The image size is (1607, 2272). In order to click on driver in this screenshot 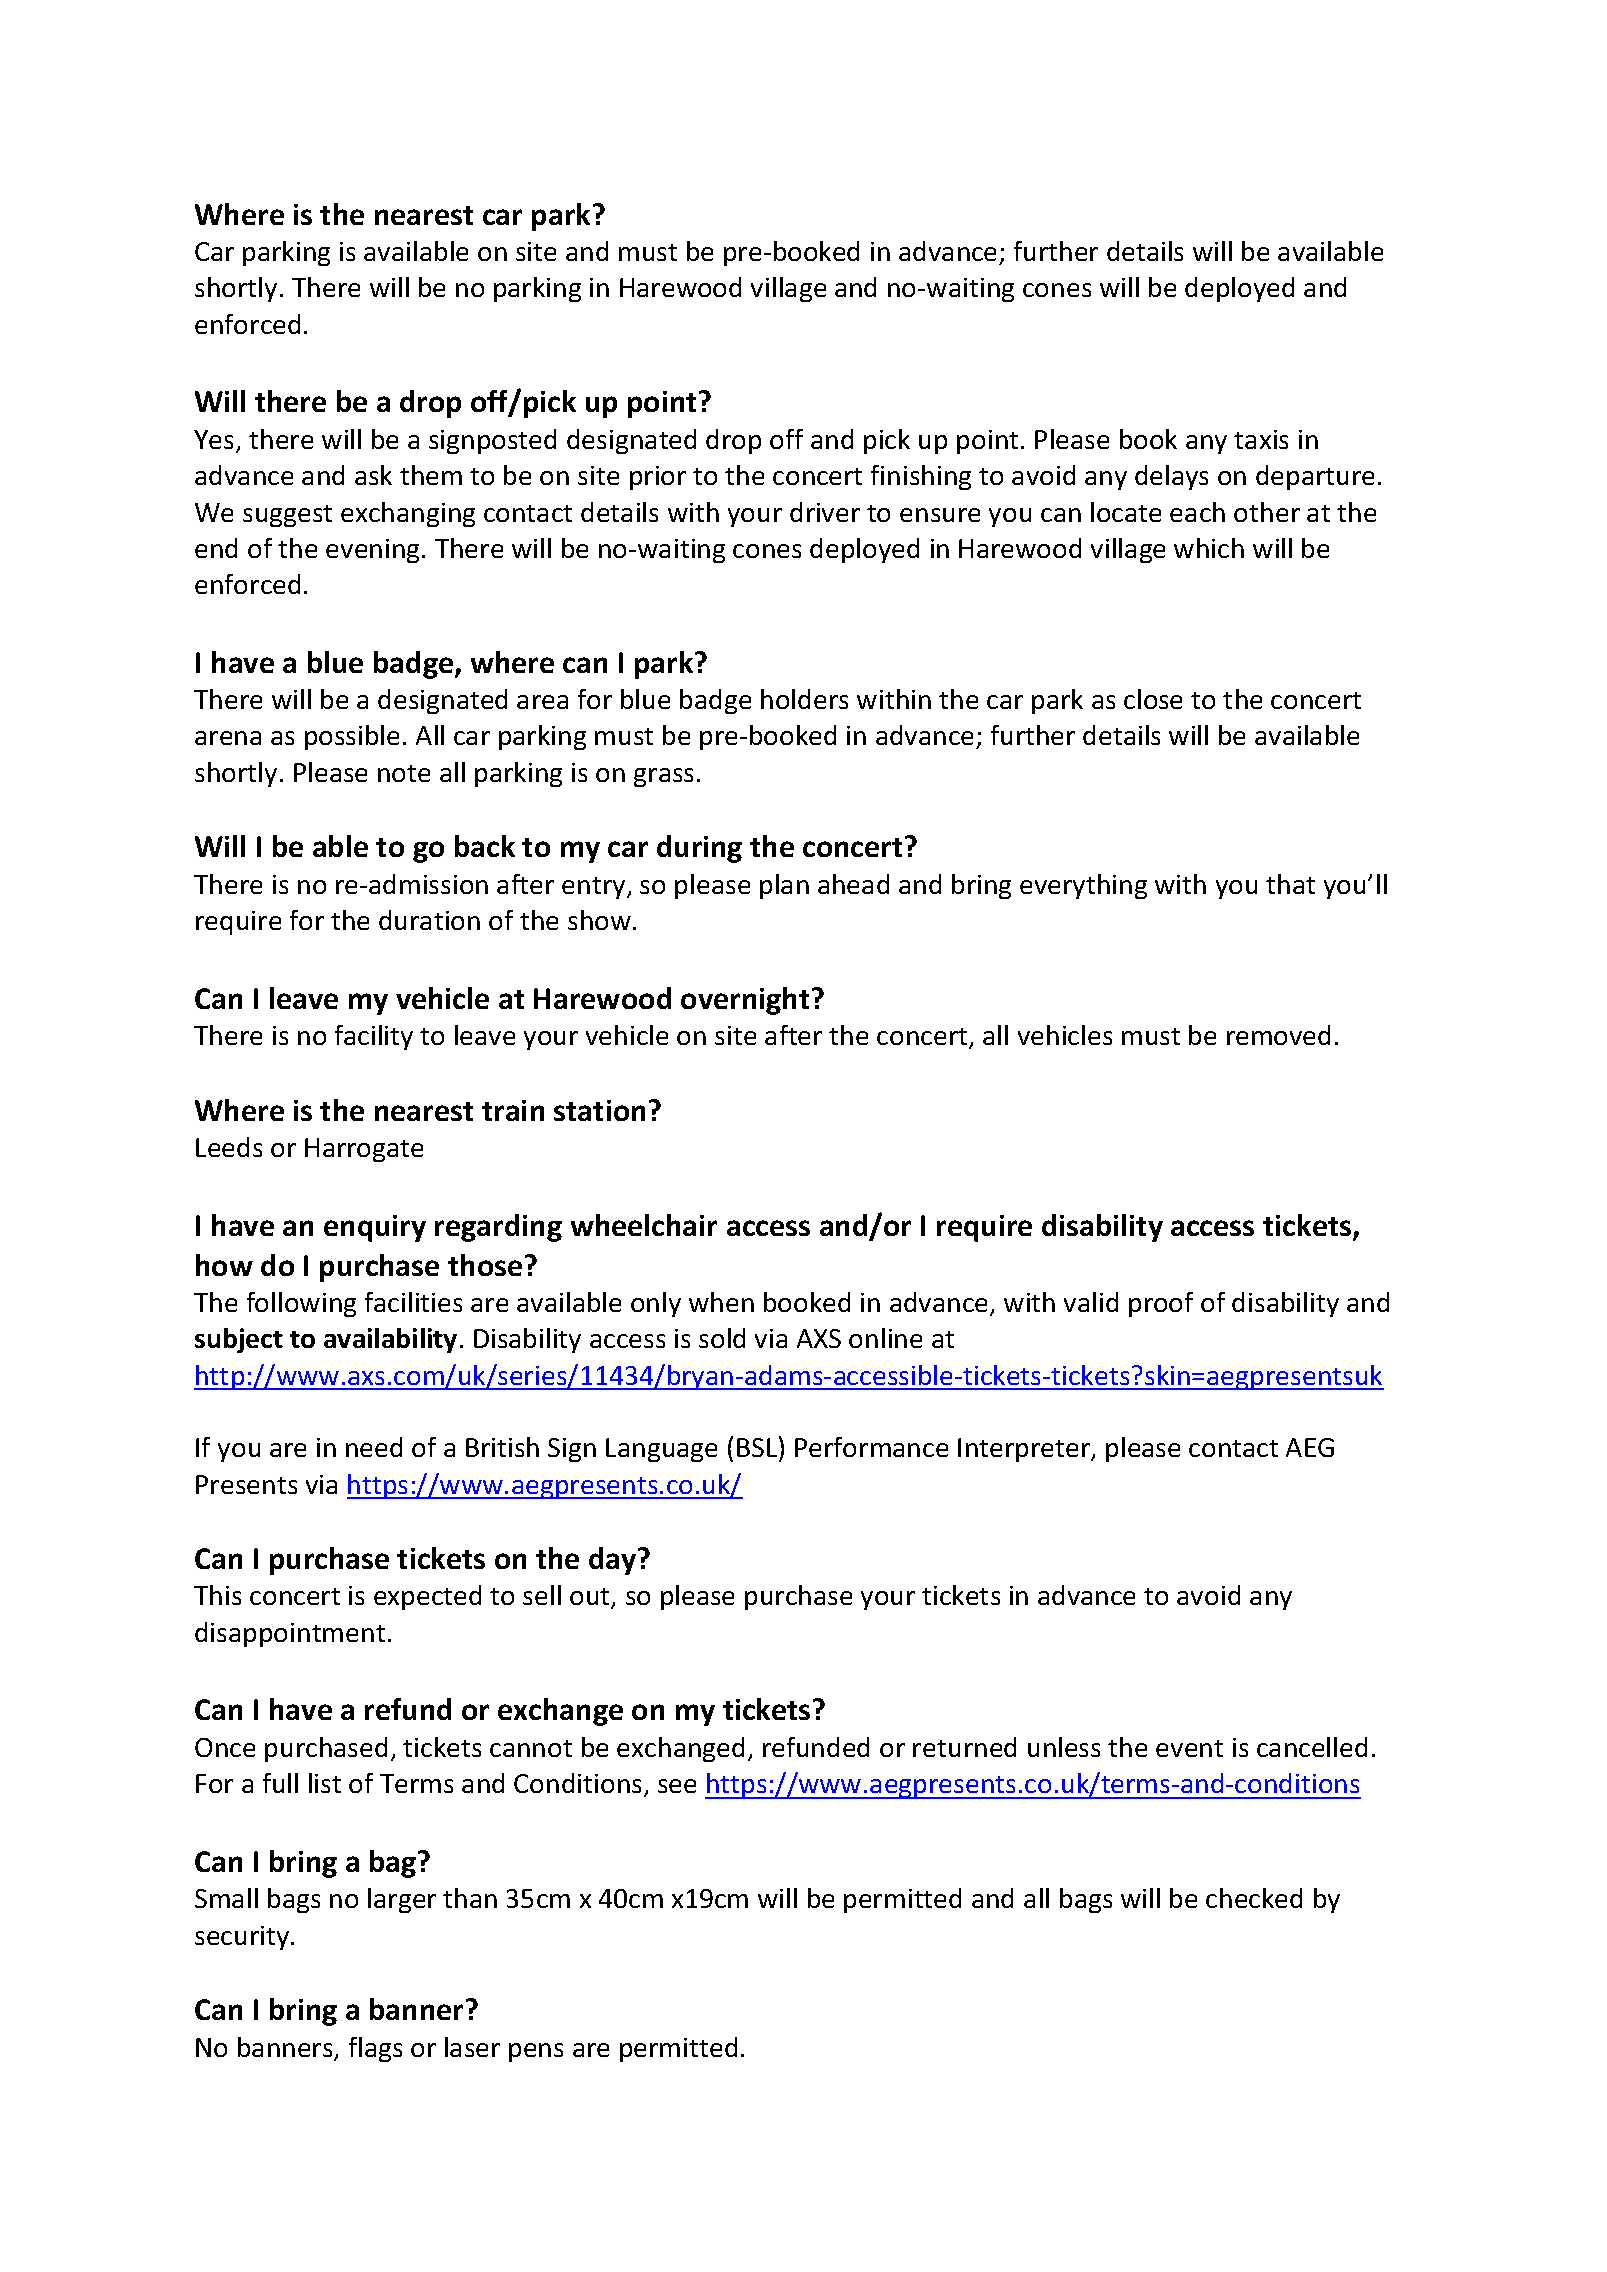, I will do `click(825, 512)`.
